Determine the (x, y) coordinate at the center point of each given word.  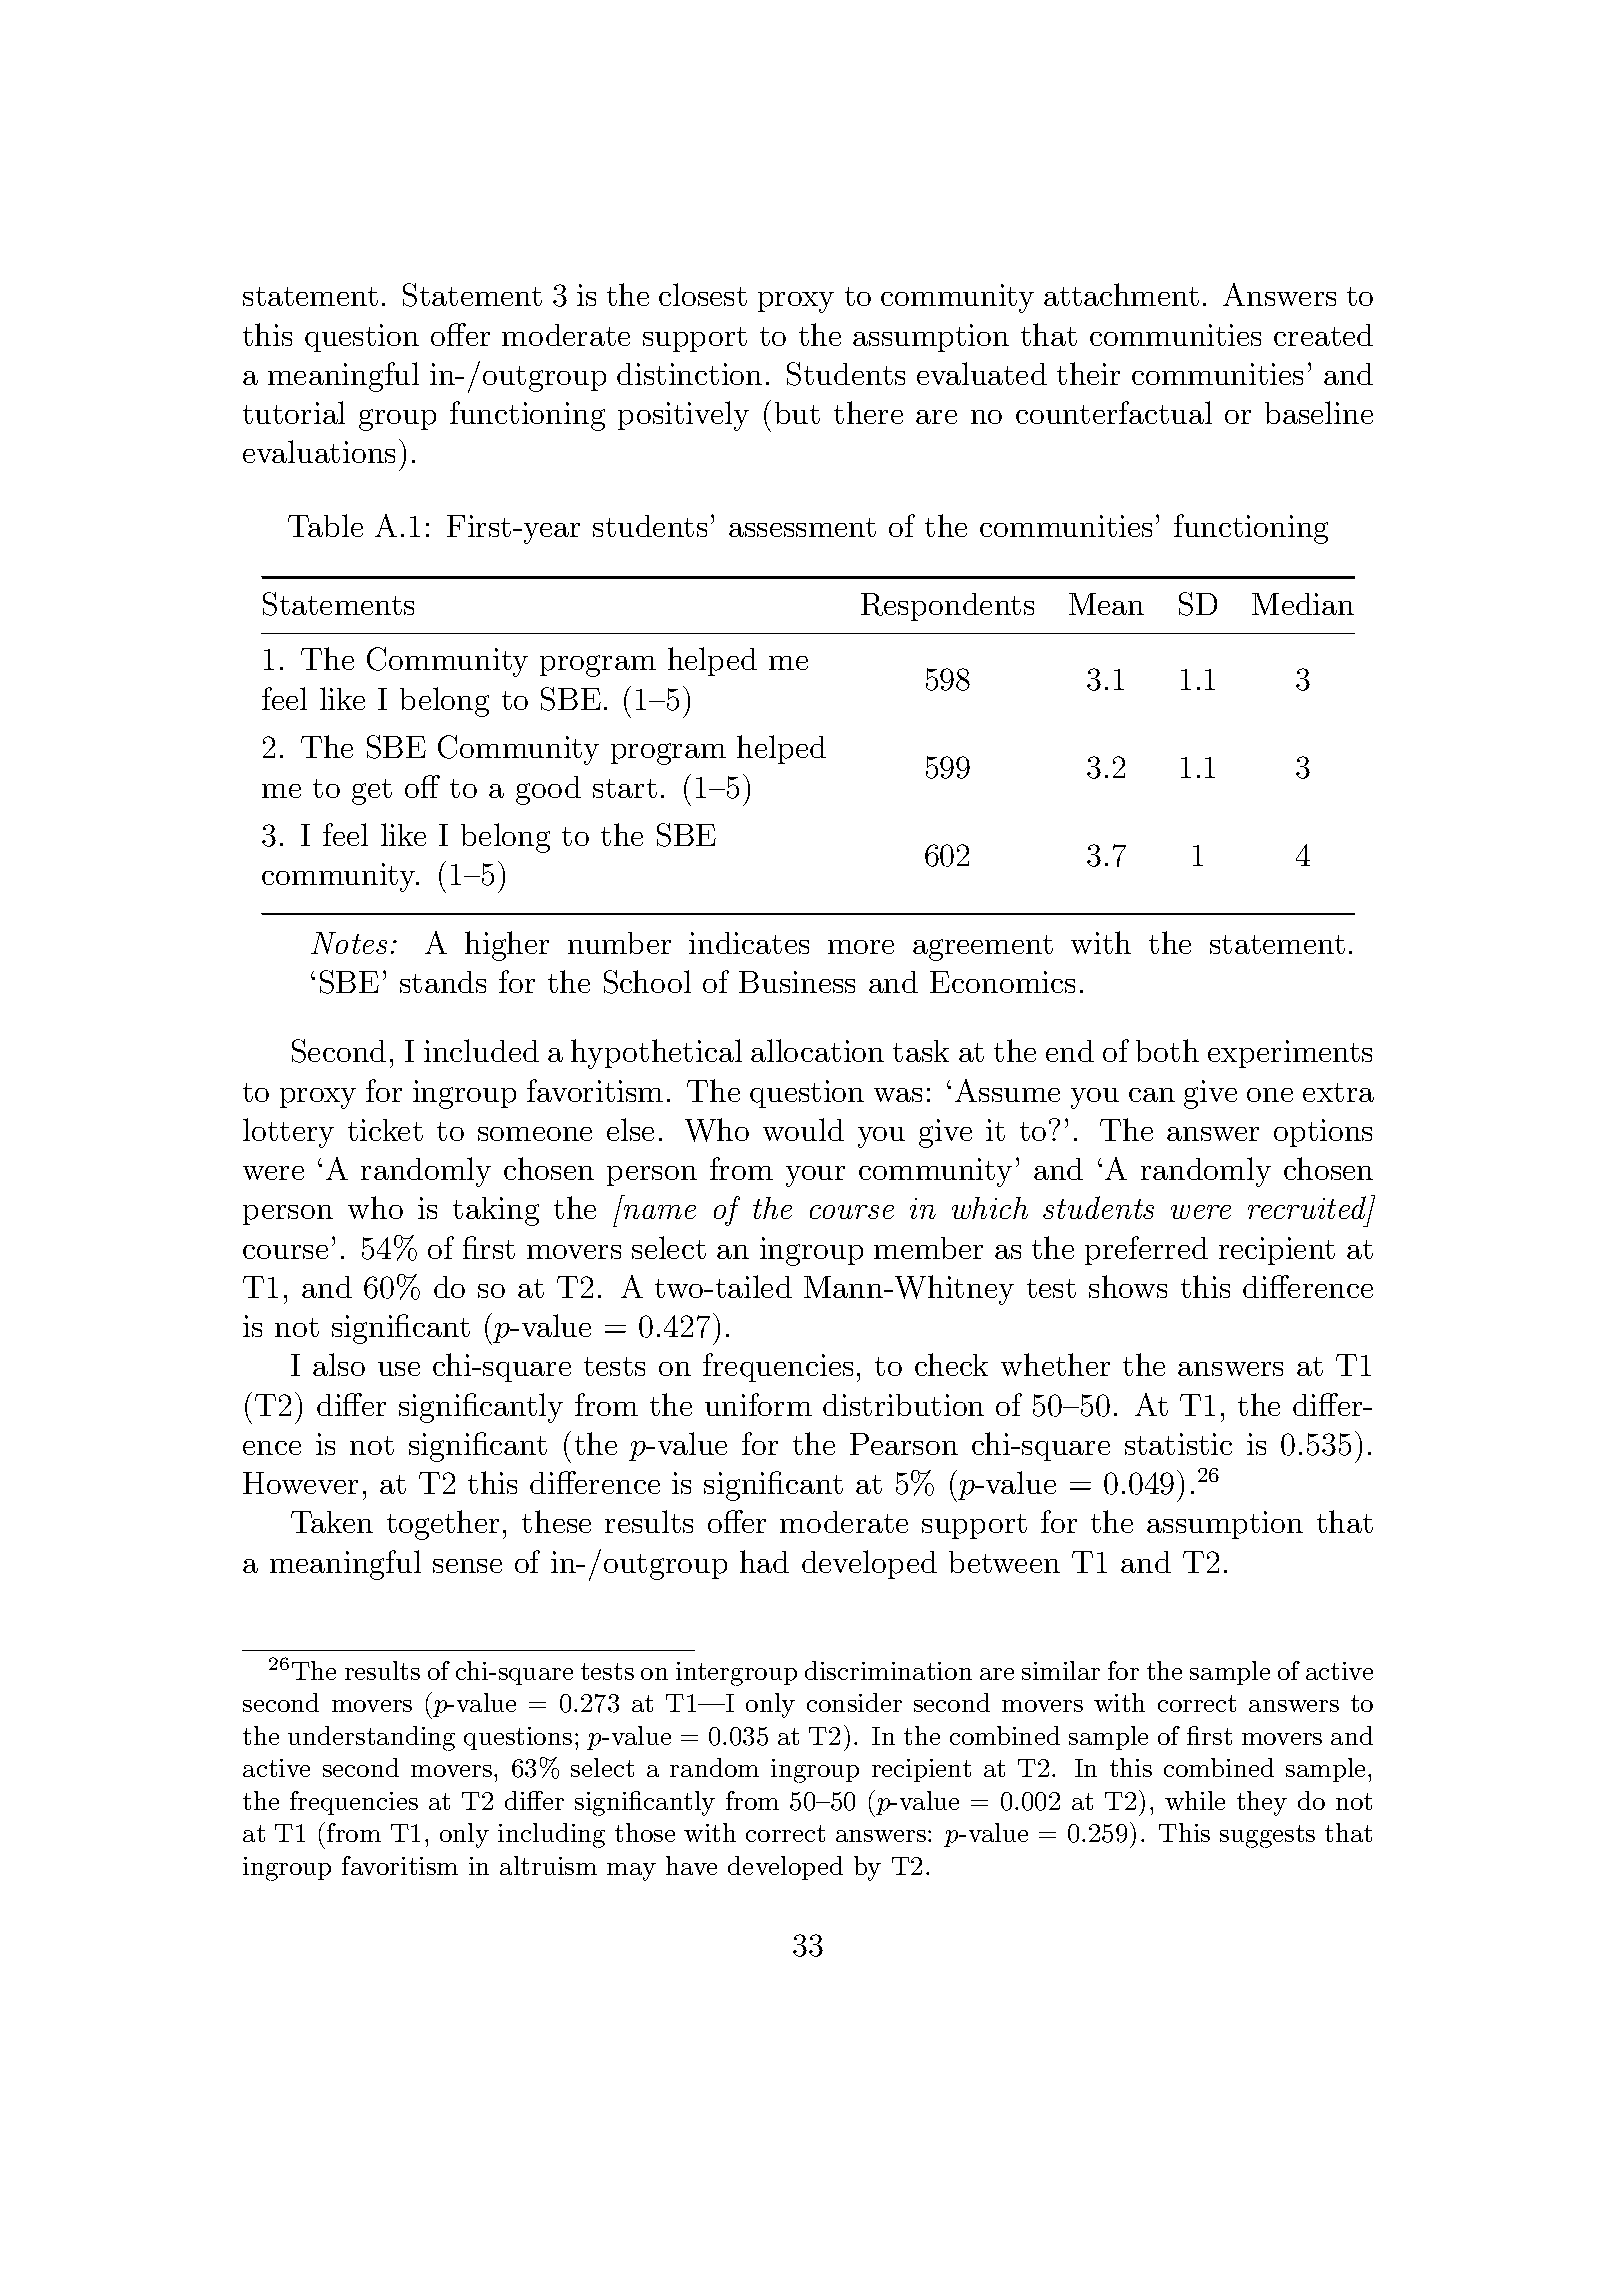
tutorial (294, 412)
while (1195, 1800)
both (1167, 1050)
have (691, 1865)
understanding (371, 1738)
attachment (1121, 294)
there (868, 412)
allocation (817, 1050)
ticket (385, 1130)
